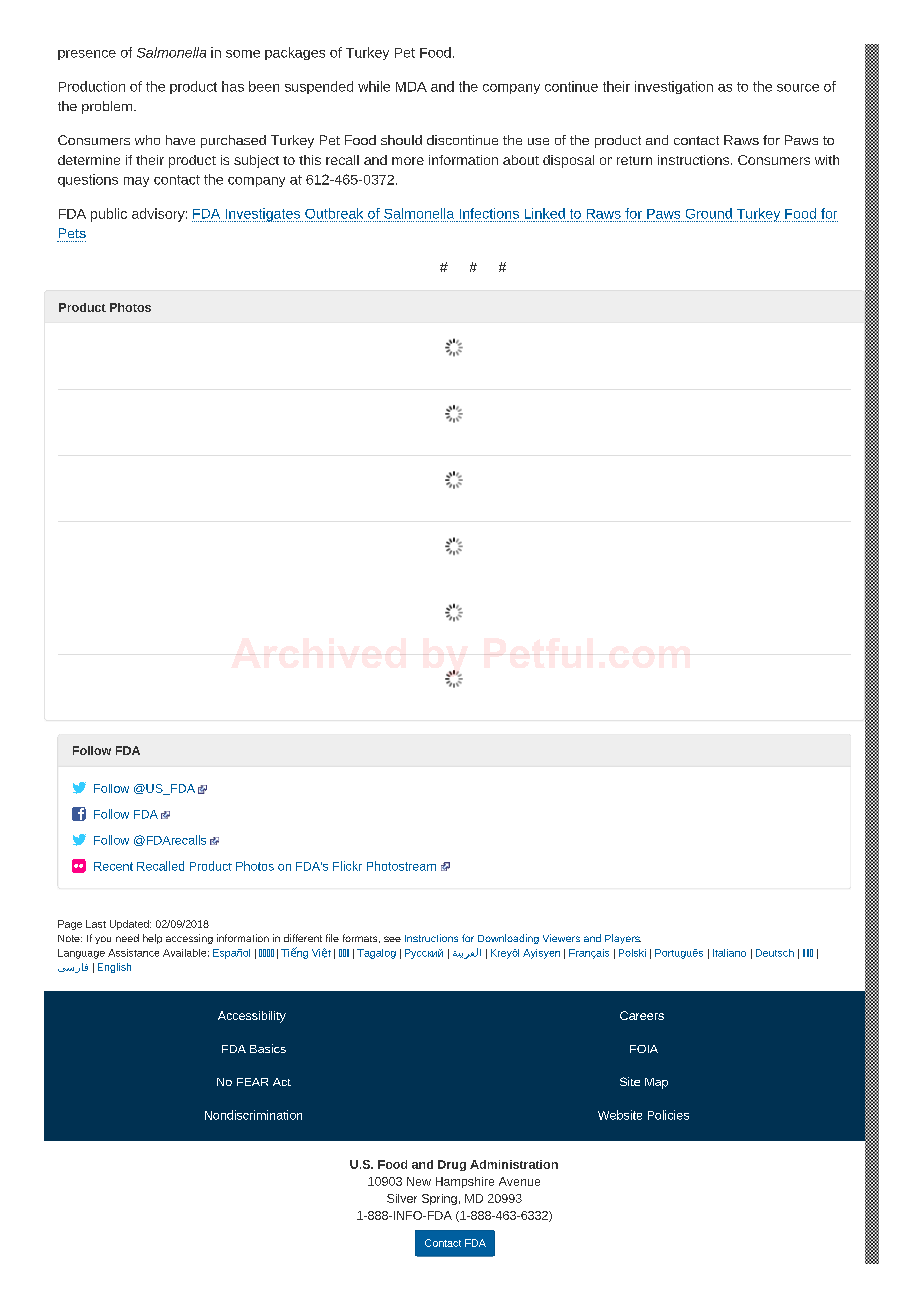 This document has width=924, height=1308. I want to click on Flickr, so click(347, 866).
